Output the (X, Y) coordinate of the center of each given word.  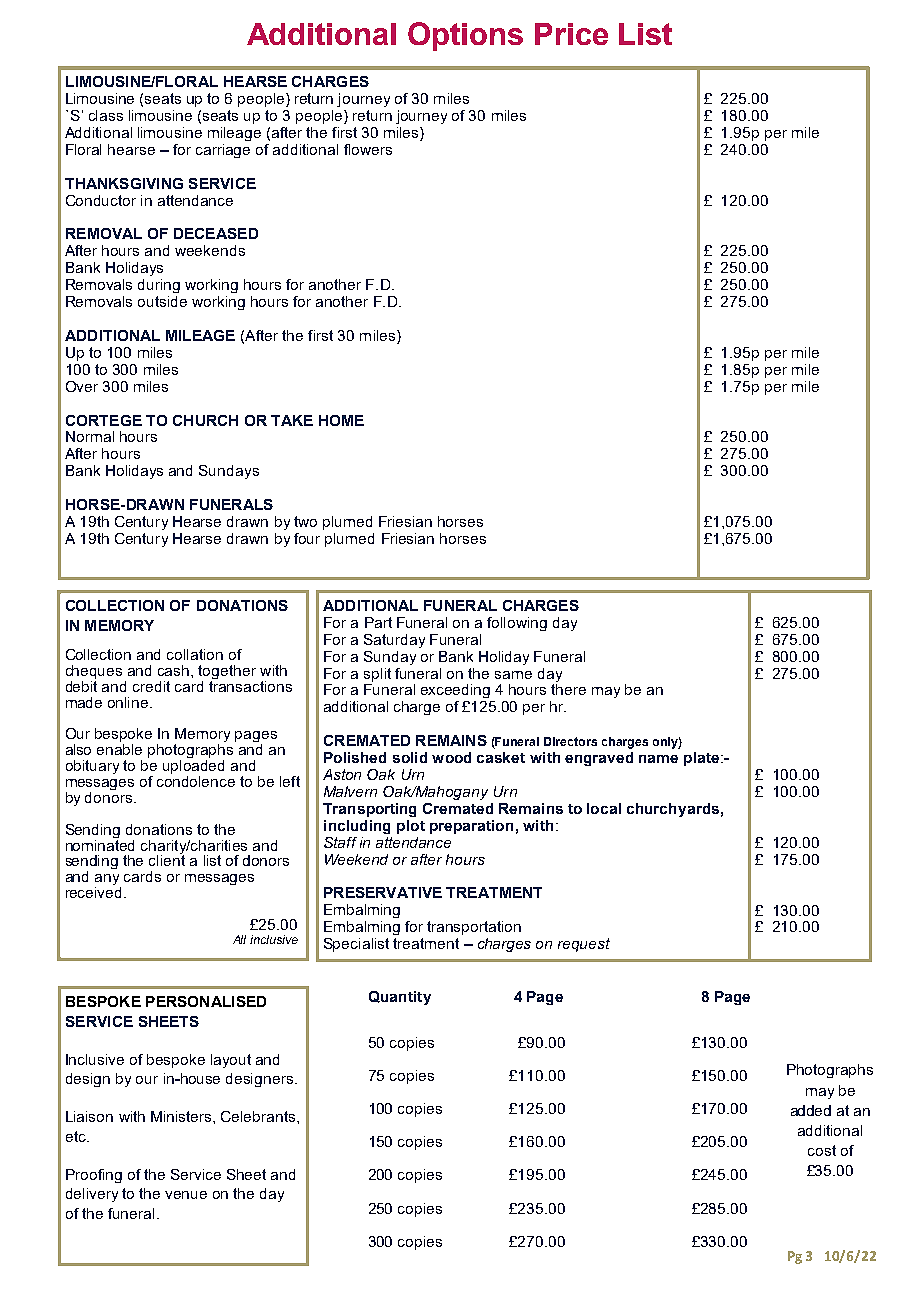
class (106, 115)
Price (571, 34)
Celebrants (259, 1116)
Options (465, 36)
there (568, 689)
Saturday (394, 641)
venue (186, 1195)
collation (195, 654)
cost (822, 1150)
